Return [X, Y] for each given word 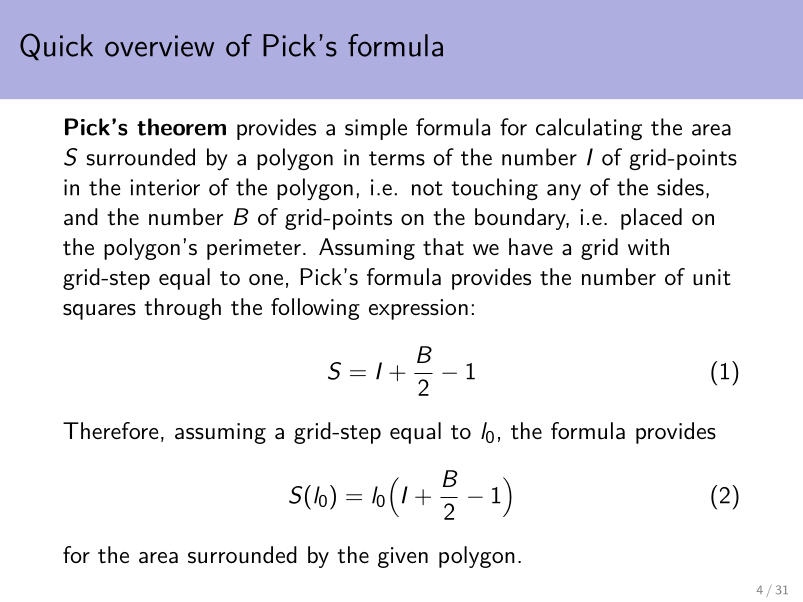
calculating [589, 129]
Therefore [110, 431]
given [403, 557]
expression [418, 309]
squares [99, 312]
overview [159, 46]
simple [376, 129]
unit [712, 277]
